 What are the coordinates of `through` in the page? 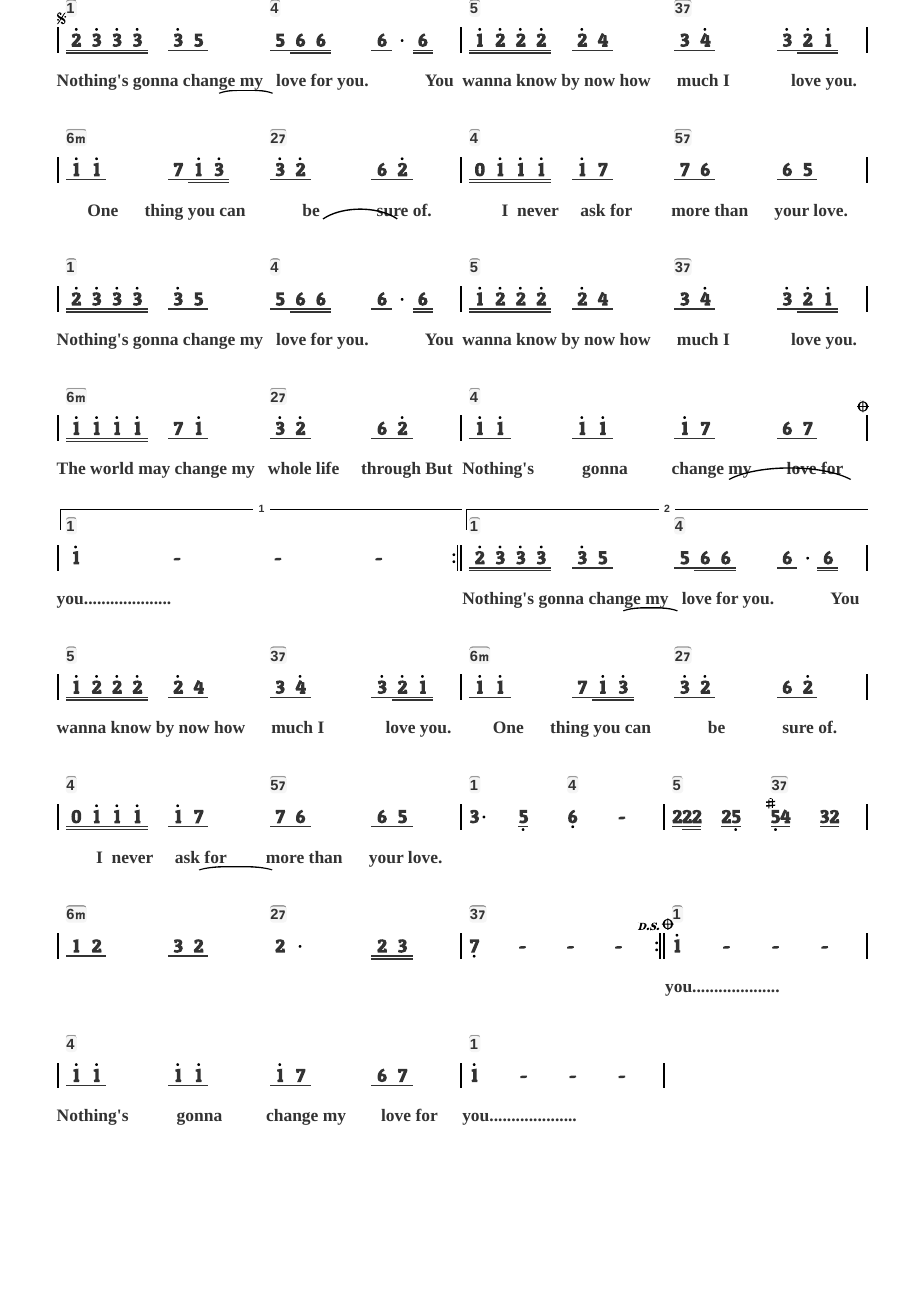 It's located at (391, 470).
